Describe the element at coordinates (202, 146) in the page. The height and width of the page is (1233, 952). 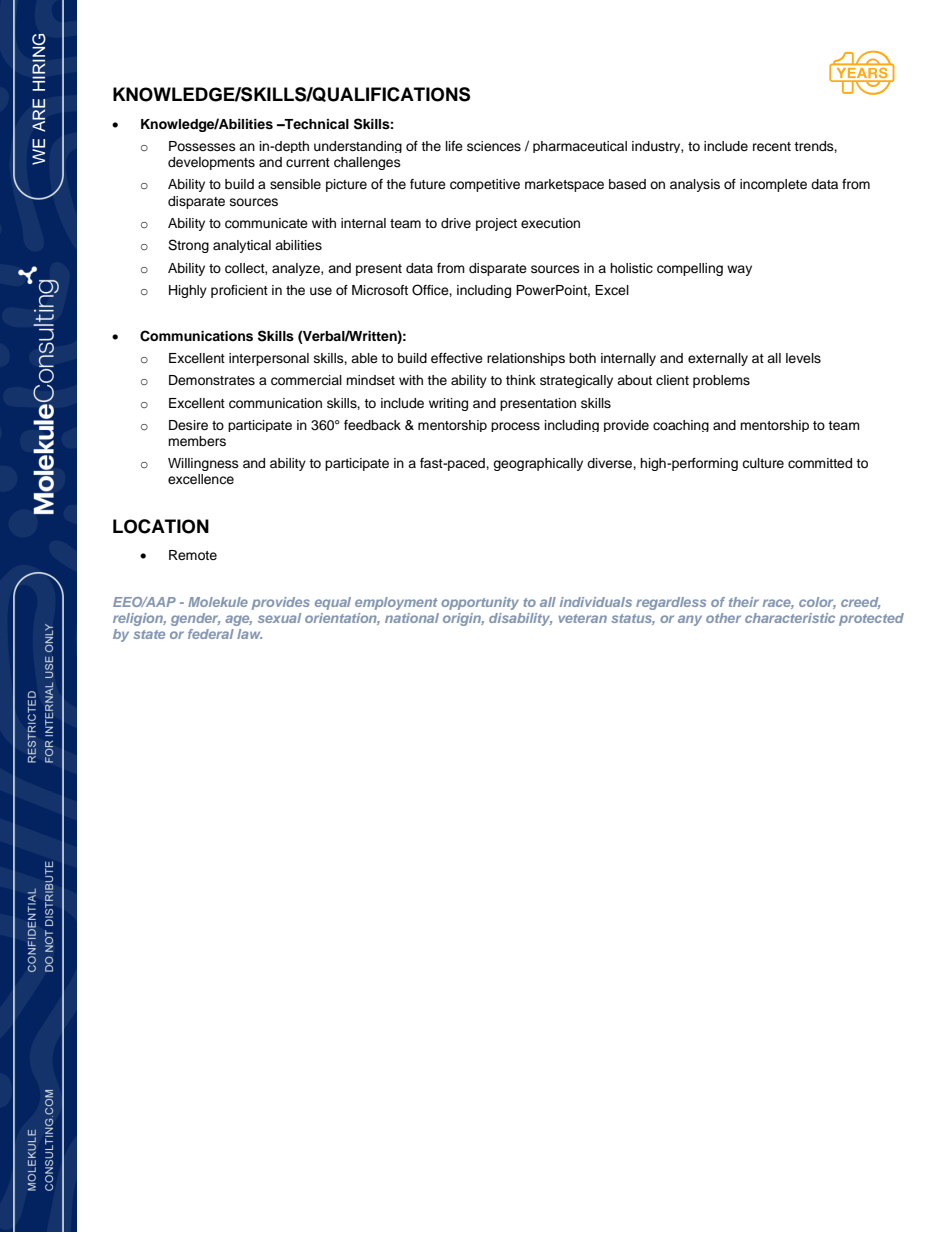
I see `Possesses` at that location.
